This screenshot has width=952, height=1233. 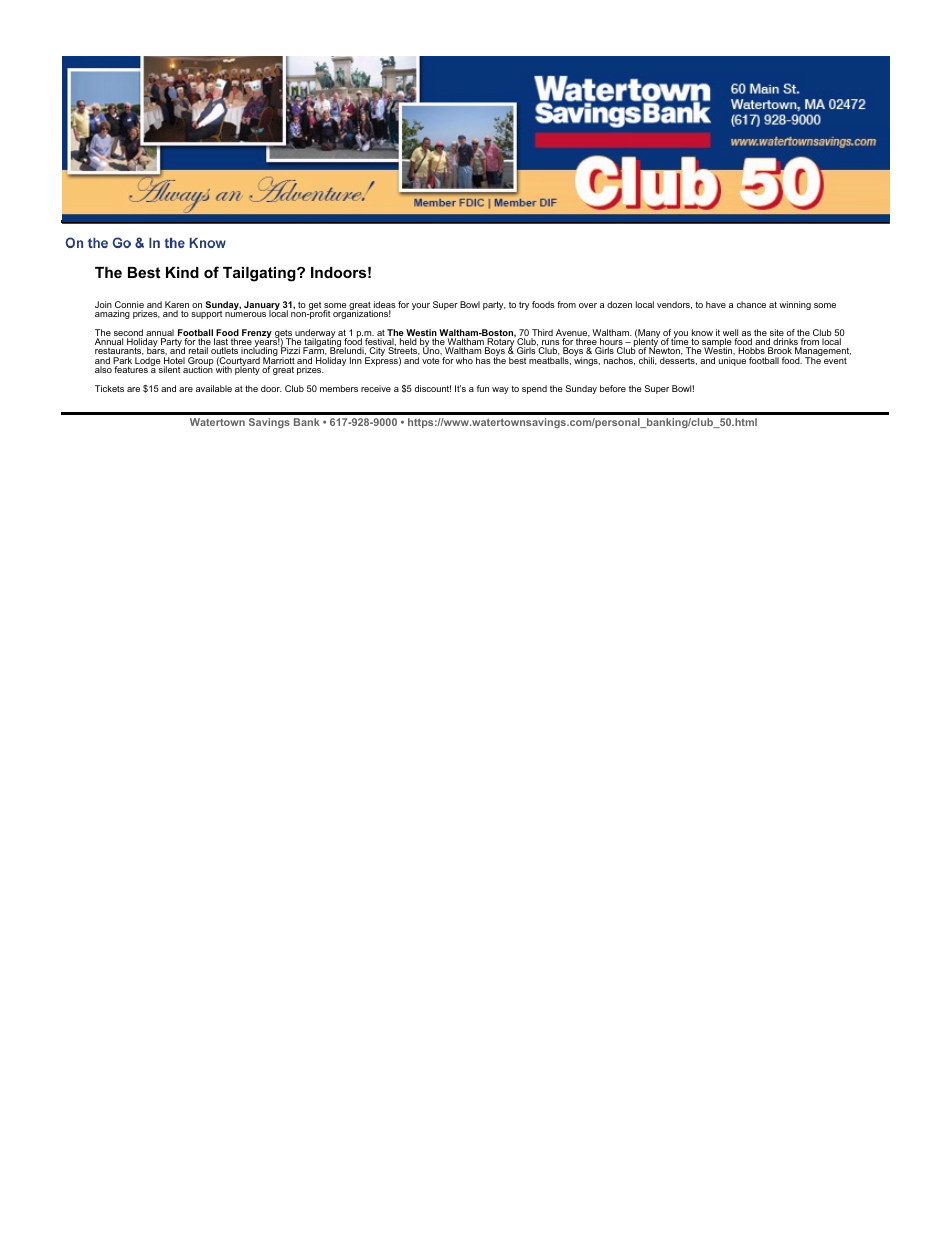 I want to click on chance, so click(x=751, y=304).
